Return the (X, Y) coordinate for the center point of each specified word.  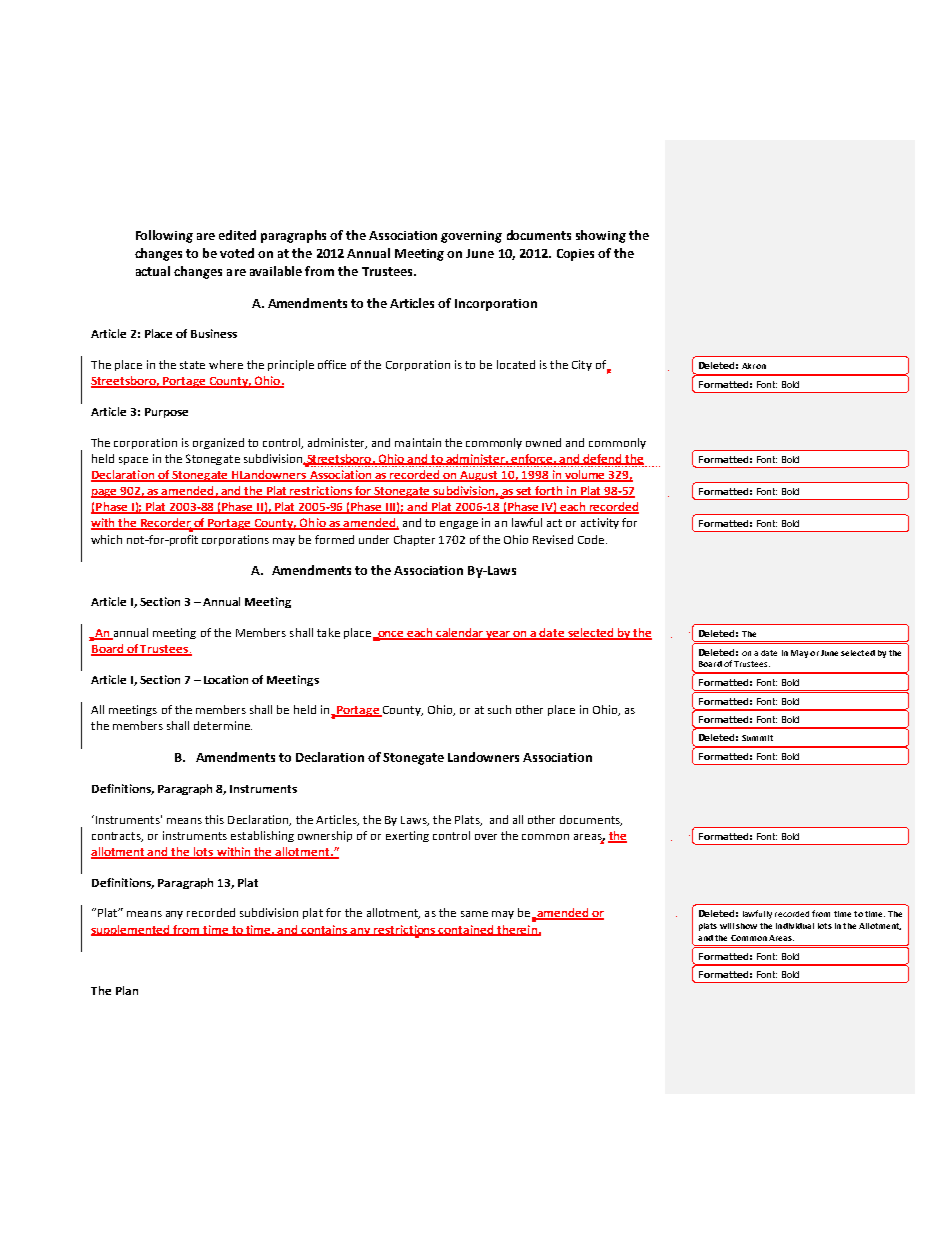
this (214, 819)
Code (592, 539)
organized (218, 443)
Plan (127, 990)
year (499, 635)
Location (226, 679)
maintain (418, 442)
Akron (754, 366)
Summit (757, 738)
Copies (575, 255)
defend (603, 459)
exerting (407, 836)
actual (153, 271)
